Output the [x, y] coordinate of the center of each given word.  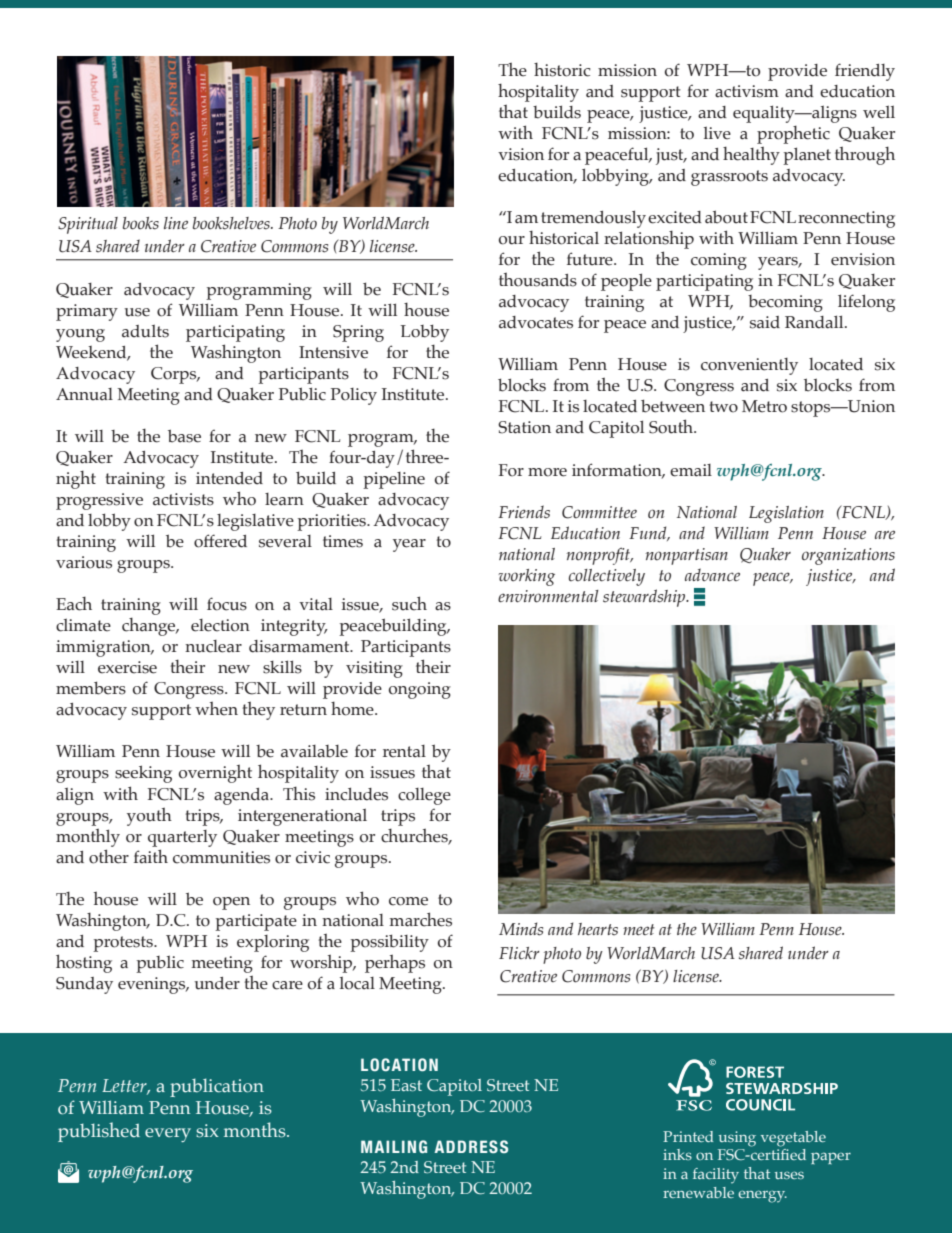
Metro [764, 406]
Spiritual [88, 225]
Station [524, 427]
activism [747, 91]
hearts [598, 929]
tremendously [593, 219]
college [424, 796]
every [168, 1135]
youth [149, 816]
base [184, 436]
